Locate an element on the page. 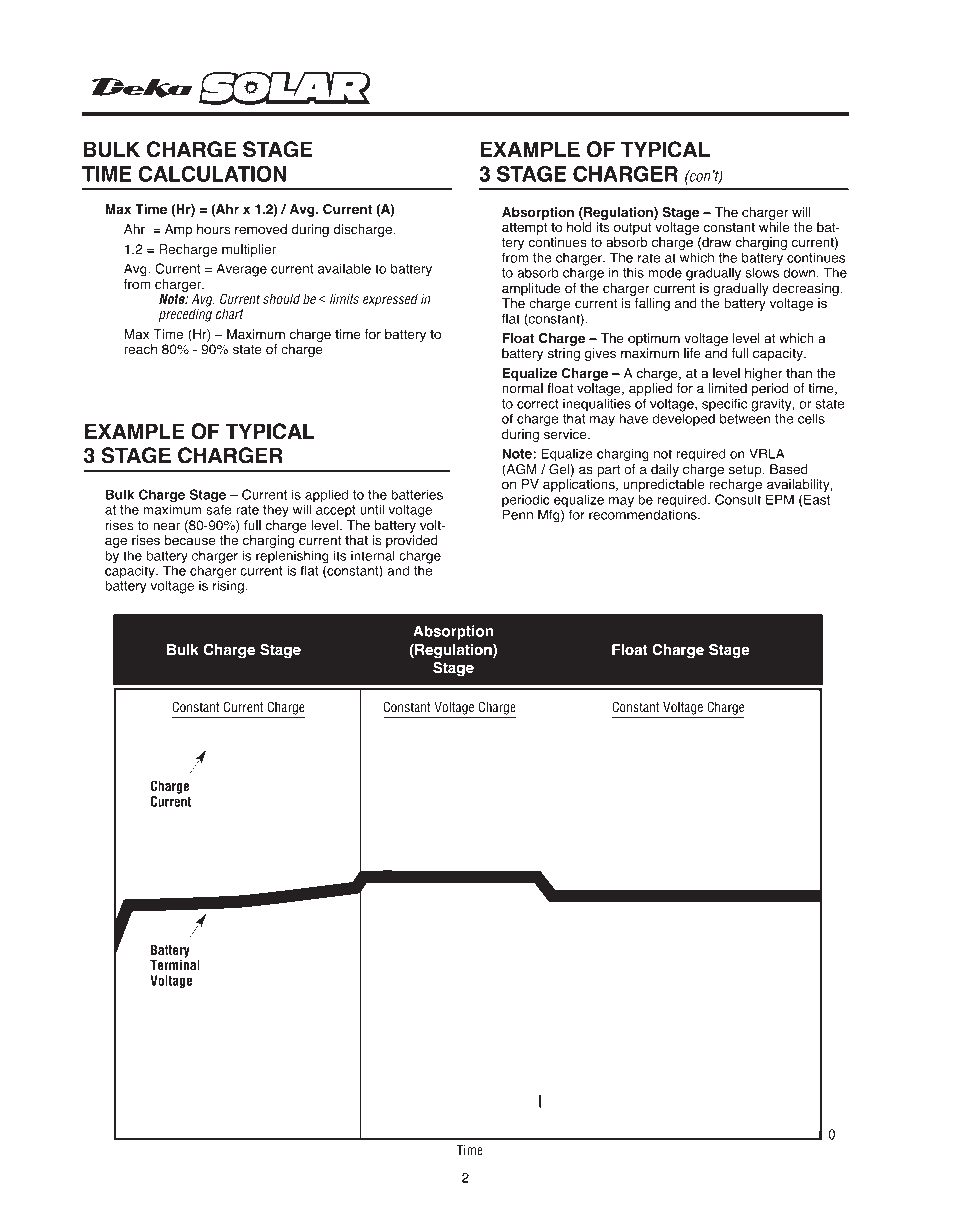  CALCULATION is located at coordinates (212, 173).
